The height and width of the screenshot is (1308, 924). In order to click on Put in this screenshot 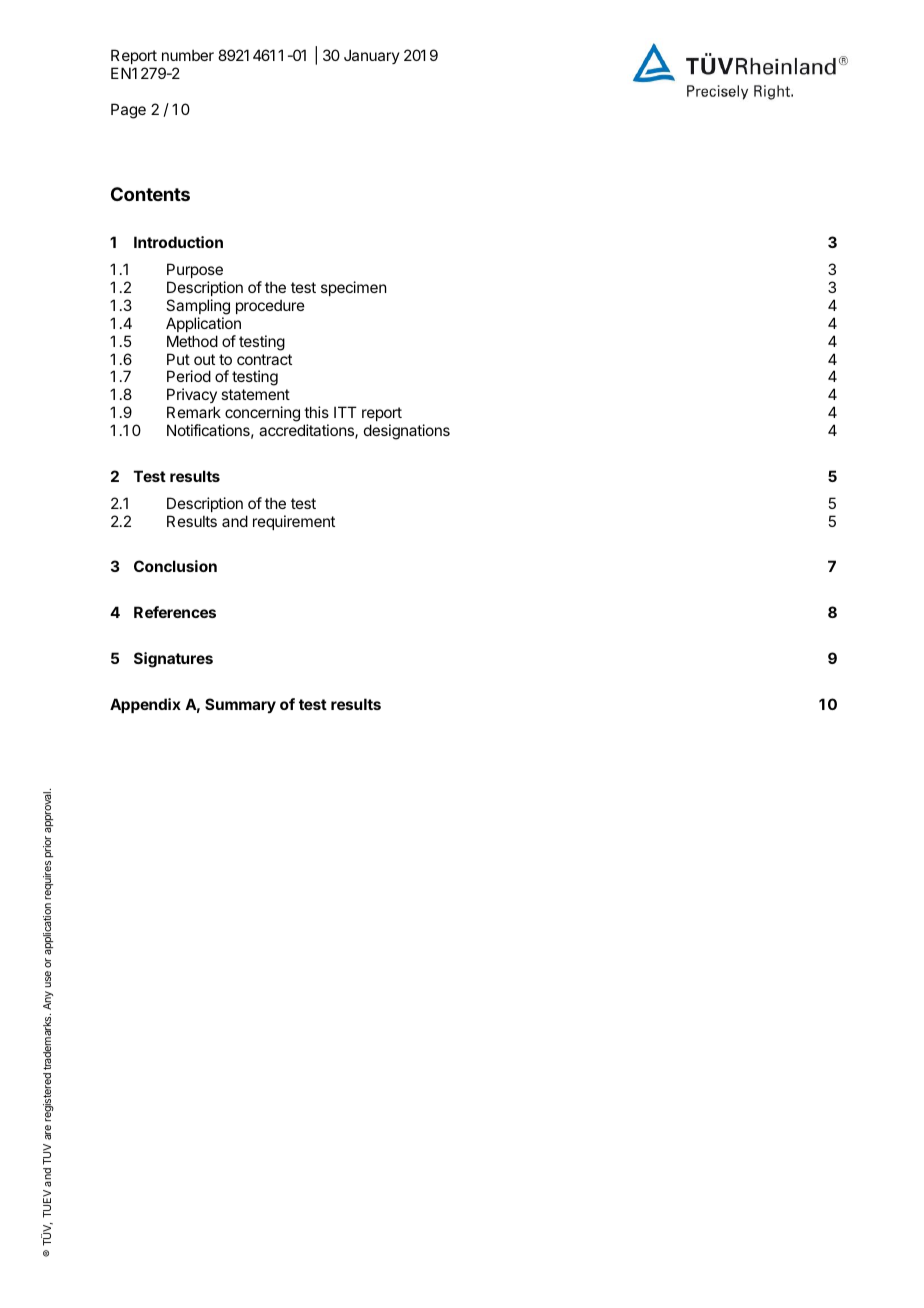, I will do `click(178, 359)`.
